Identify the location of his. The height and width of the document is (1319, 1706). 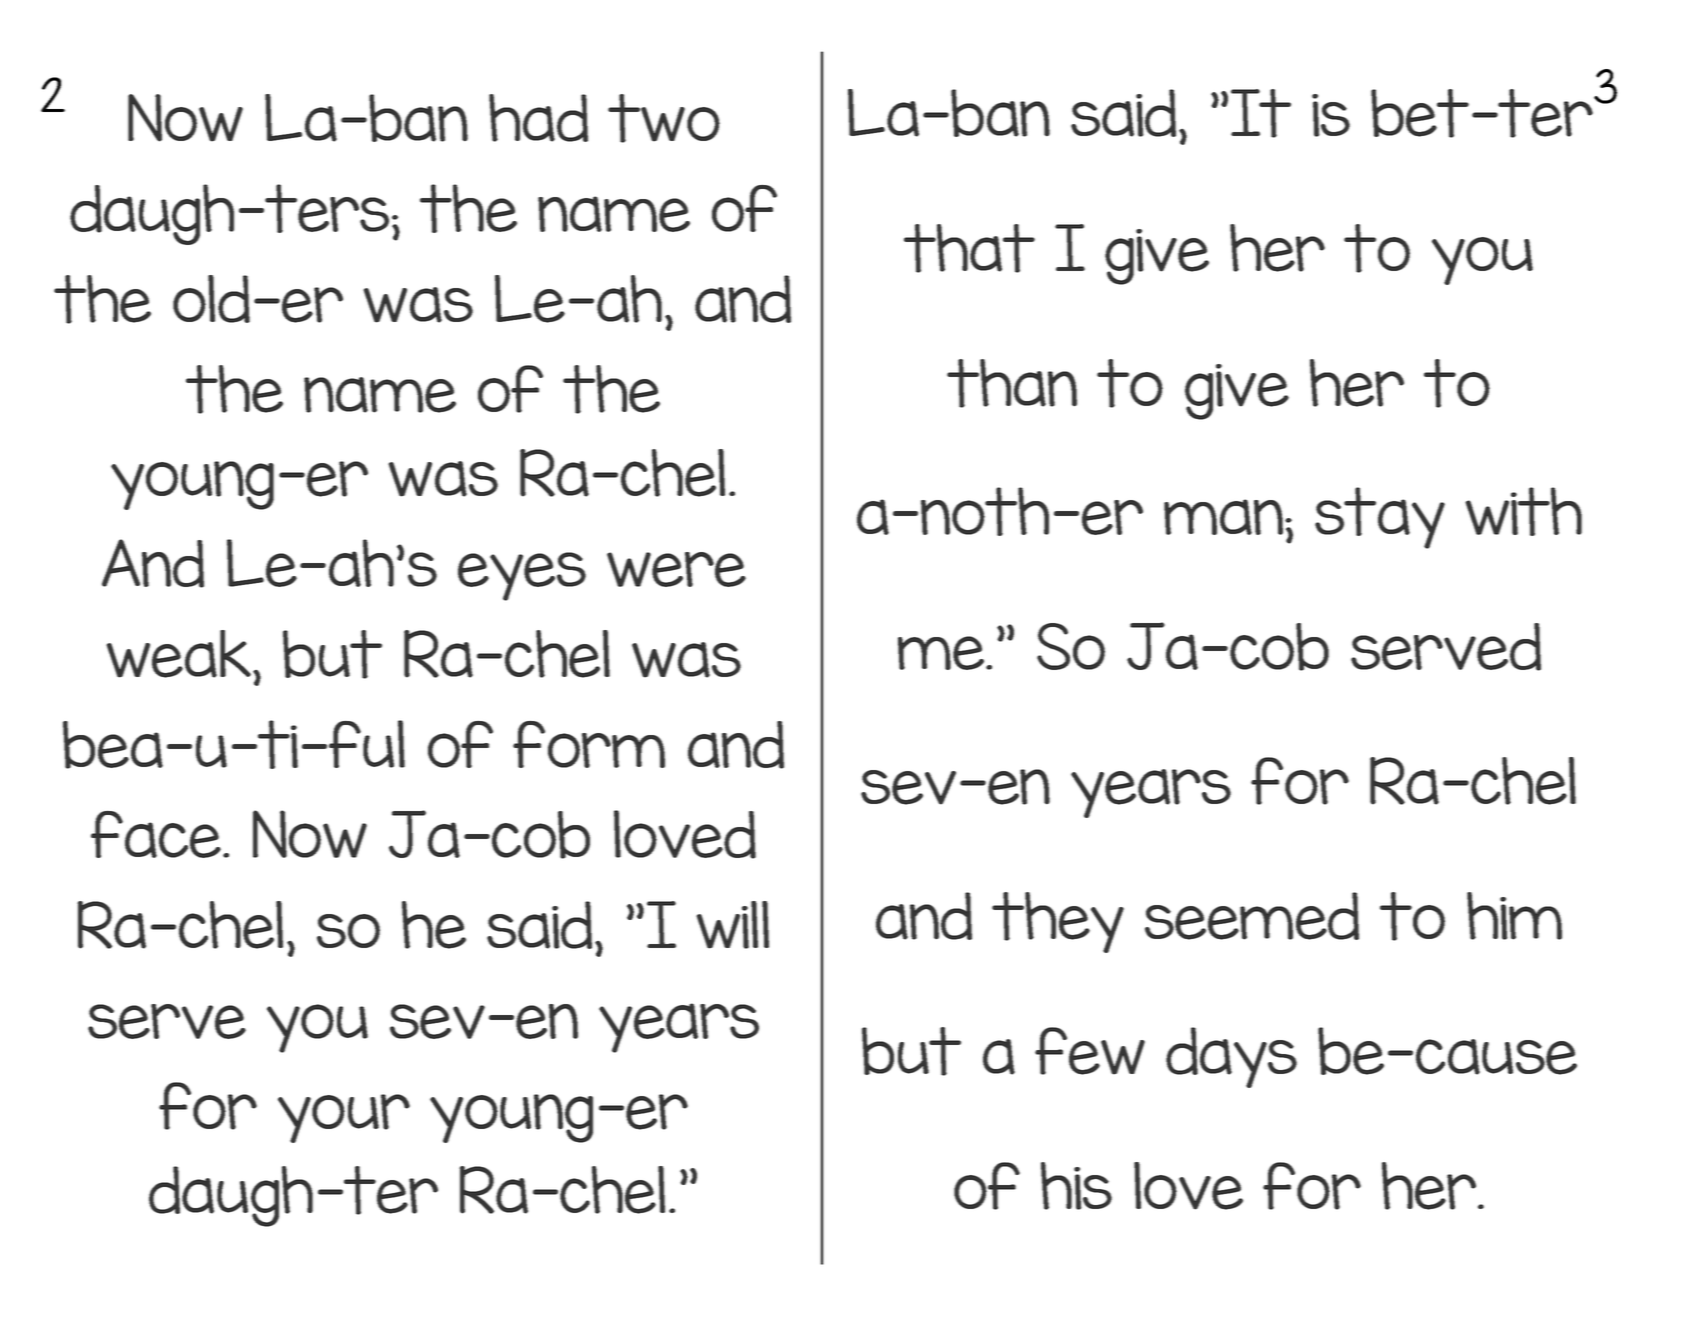
(1076, 1186).
